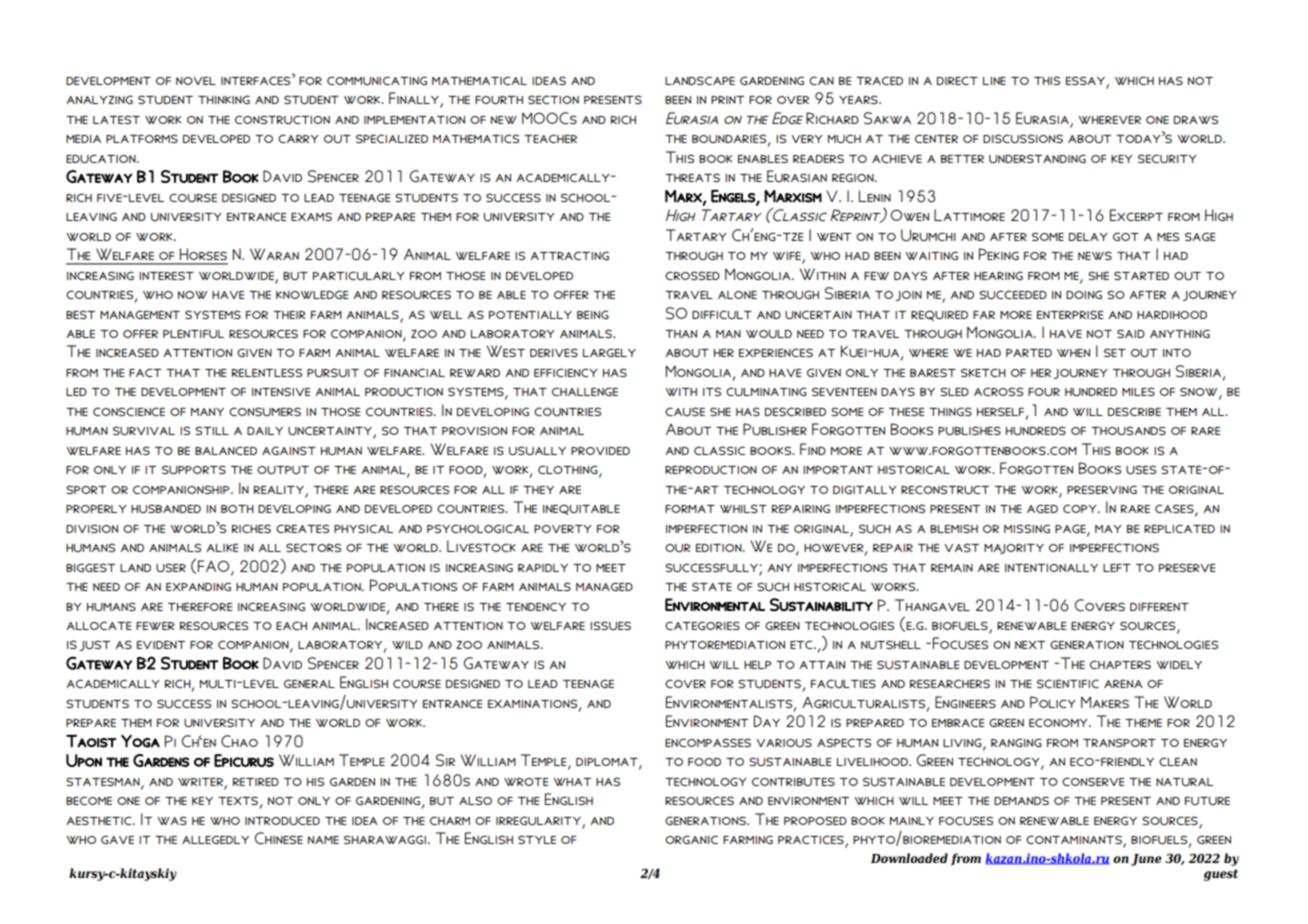 This image has width=1308, height=924. Describe the element at coordinates (553, 99) in the image. I see `section` at that location.
